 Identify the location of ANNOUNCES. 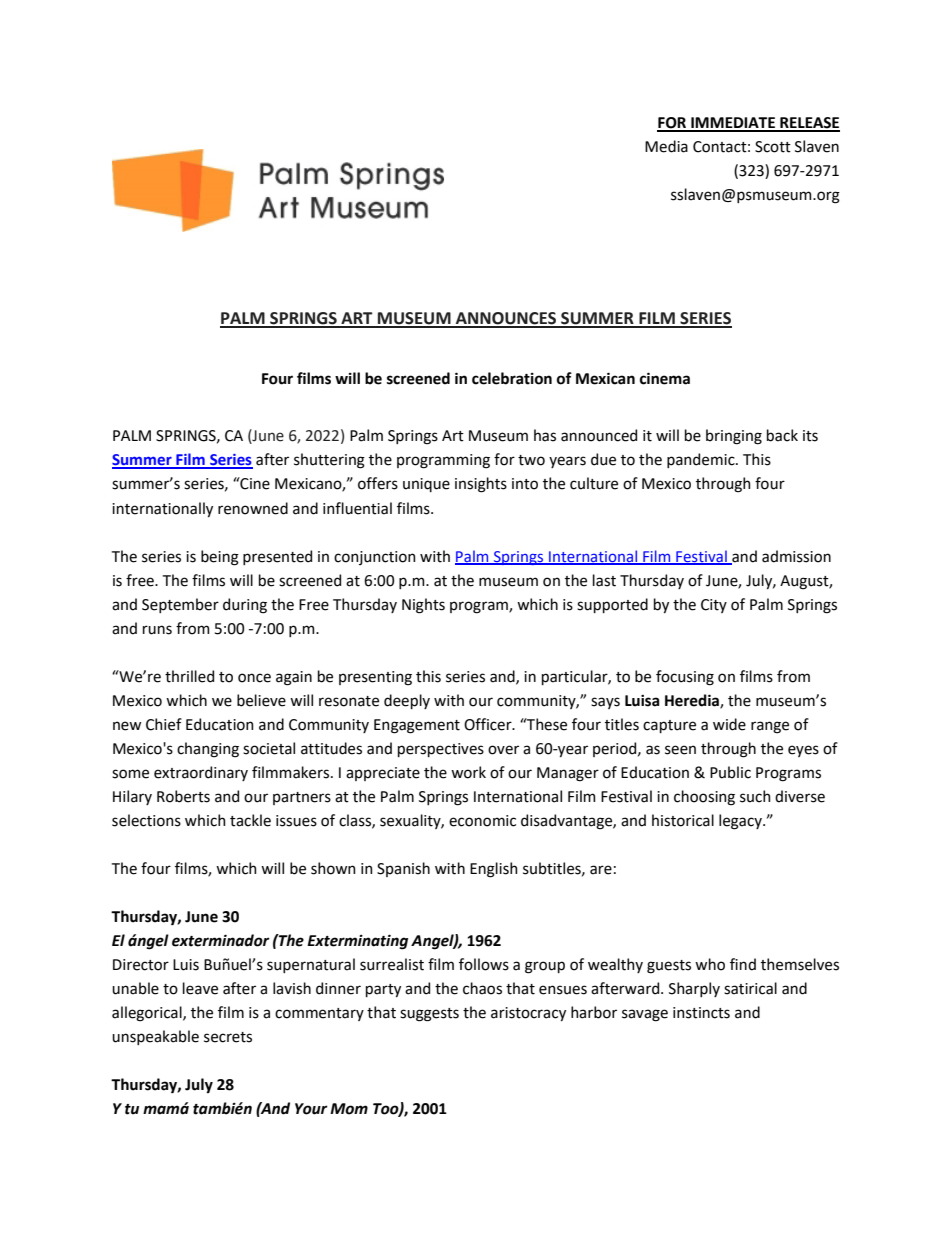
(506, 319).
